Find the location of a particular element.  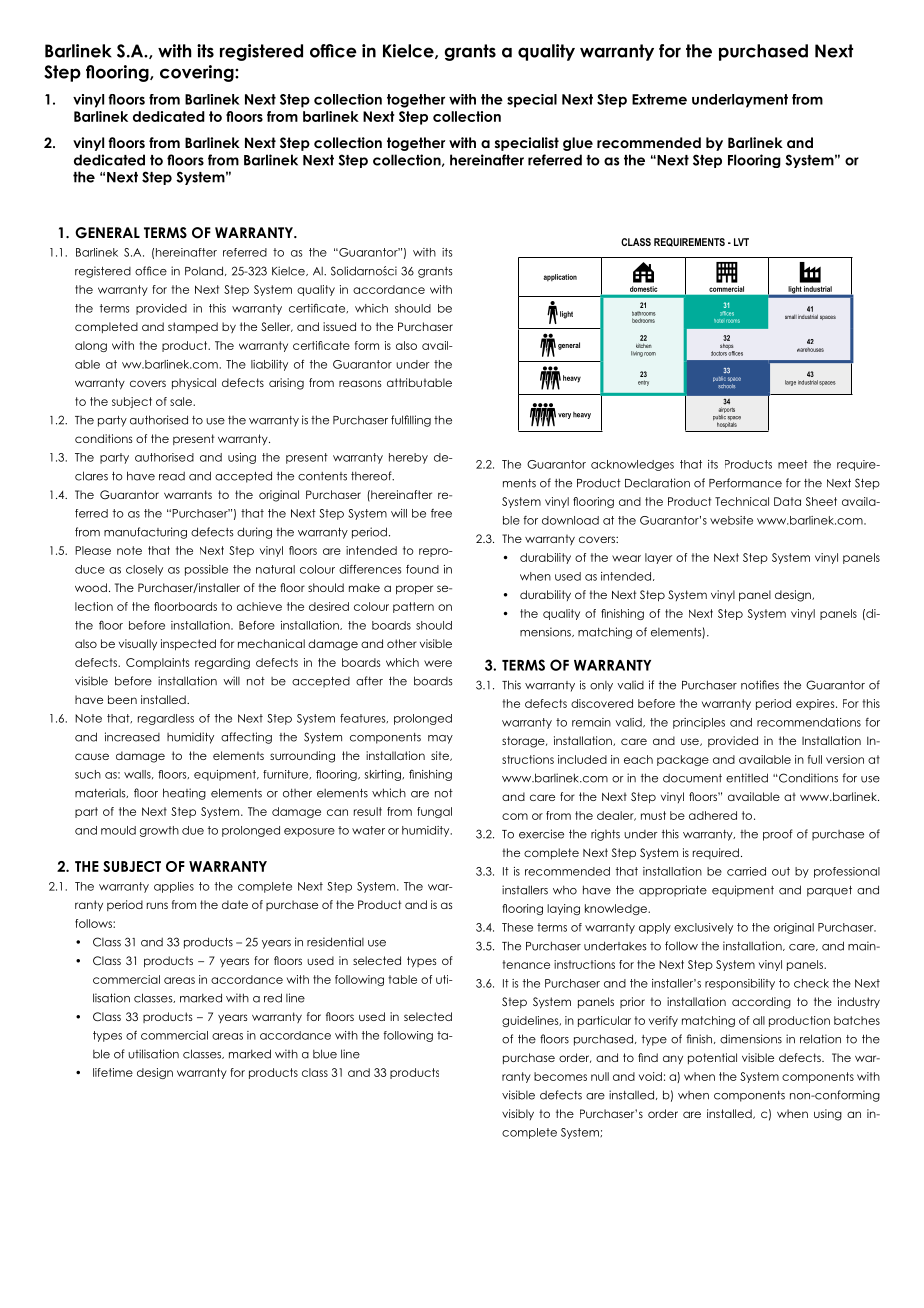

visibly is located at coordinates (518, 1114).
